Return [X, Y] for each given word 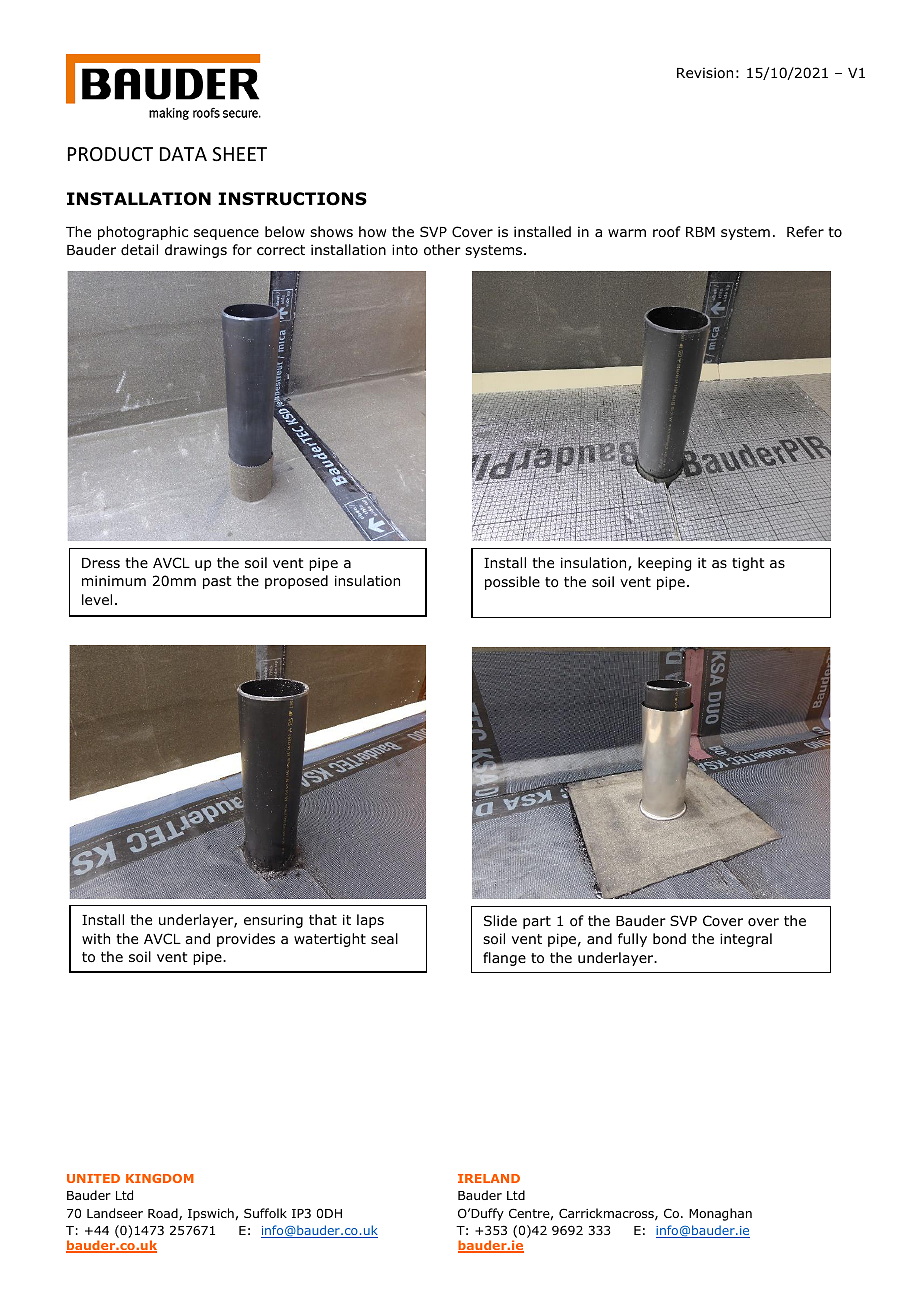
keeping [664, 564]
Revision [705, 72]
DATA [183, 154]
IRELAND [489, 1178]
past [217, 582]
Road [164, 1214]
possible [512, 583]
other [442, 250]
